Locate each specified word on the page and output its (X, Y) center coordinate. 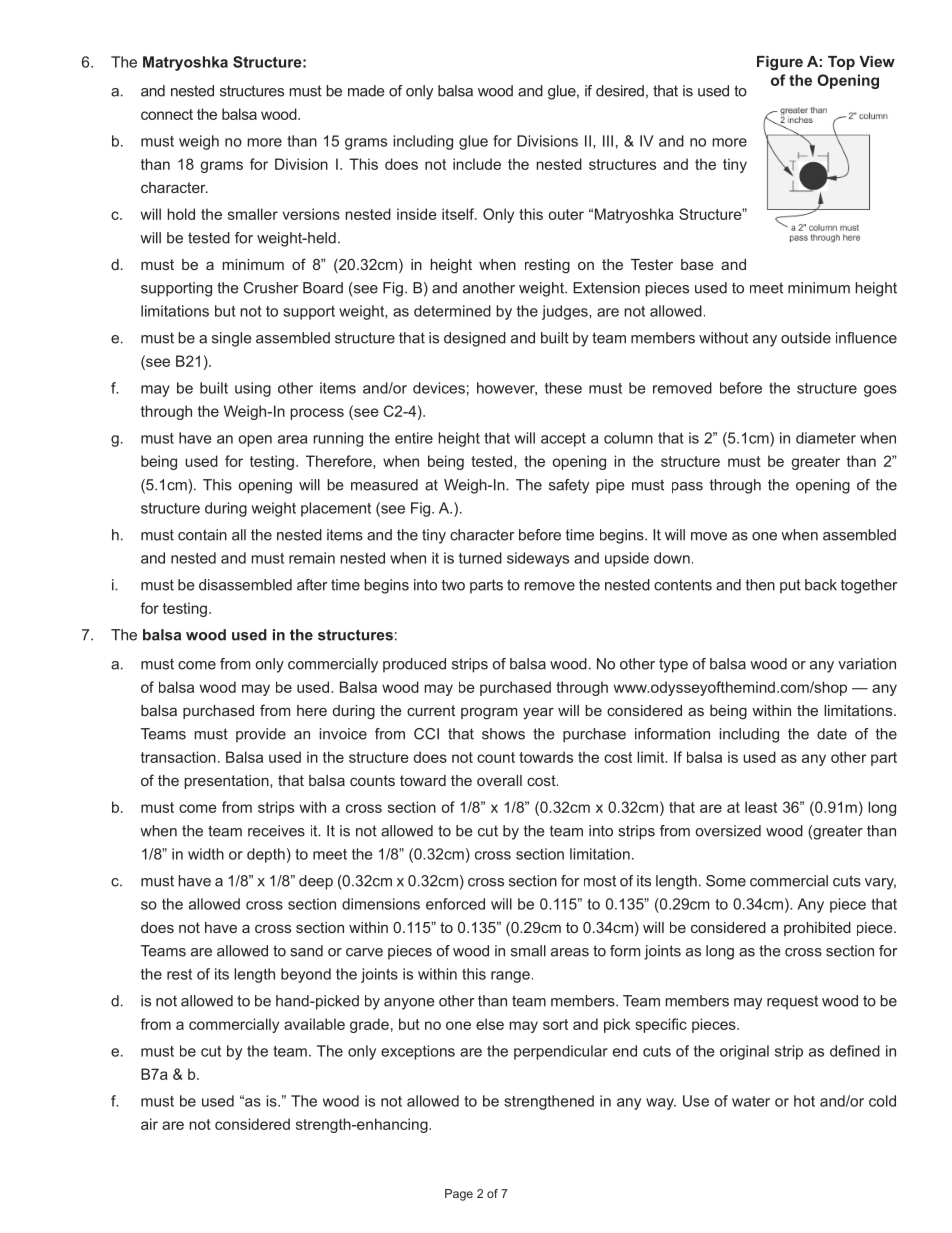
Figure (780, 63)
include (477, 164)
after (312, 585)
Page (459, 1195)
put (790, 586)
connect (167, 114)
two (453, 585)
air (149, 1124)
